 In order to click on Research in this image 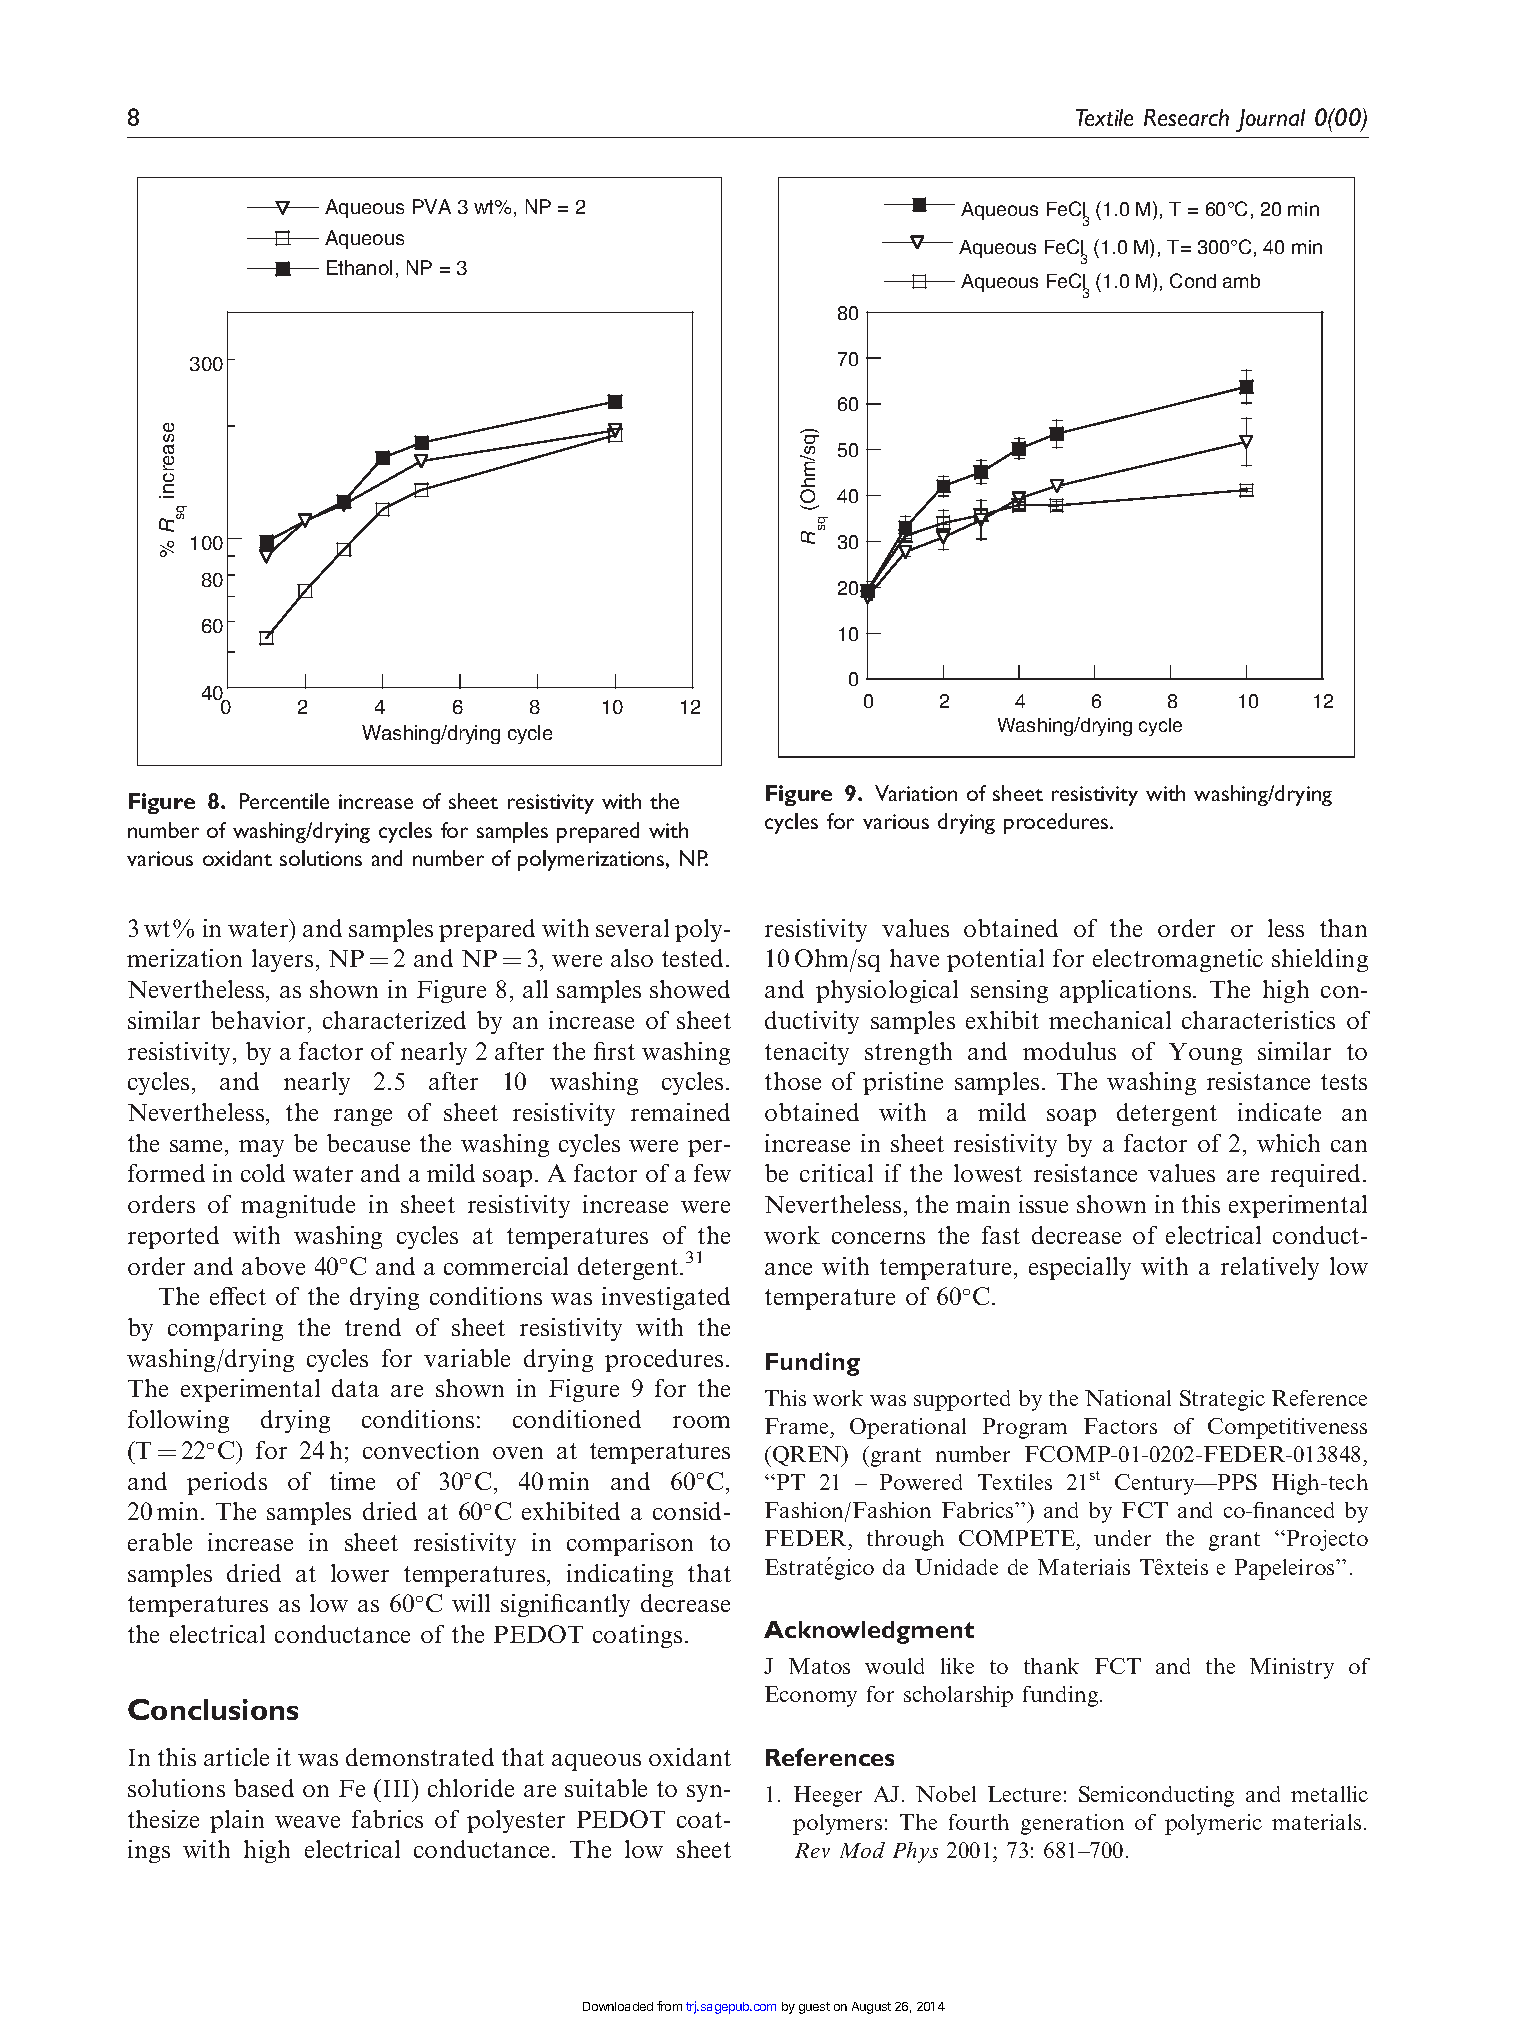, I will do `click(1186, 117)`.
